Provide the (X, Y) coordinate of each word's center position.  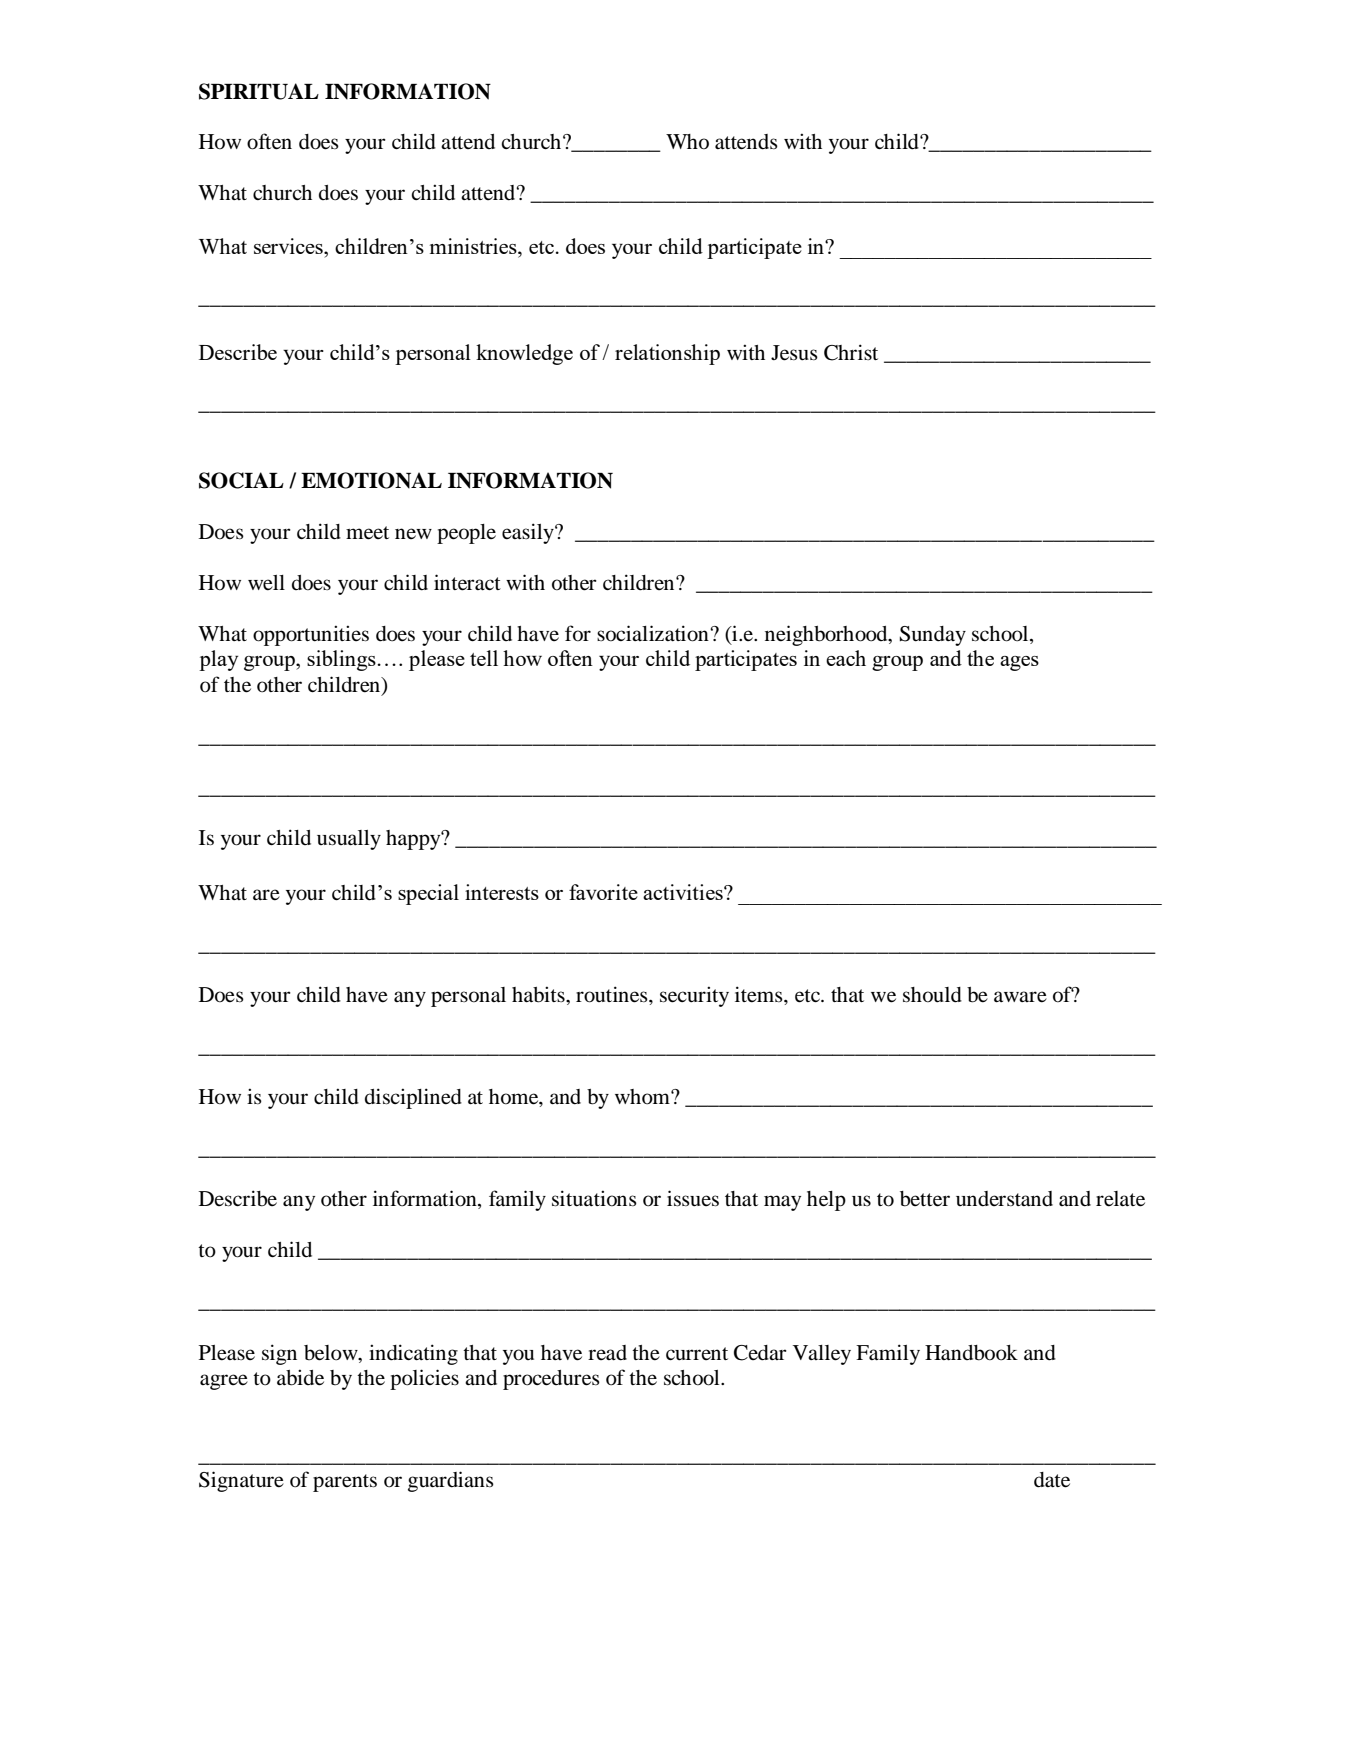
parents (345, 1483)
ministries (474, 246)
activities (684, 892)
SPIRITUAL (259, 91)
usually (349, 840)
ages (1019, 663)
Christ (851, 352)
